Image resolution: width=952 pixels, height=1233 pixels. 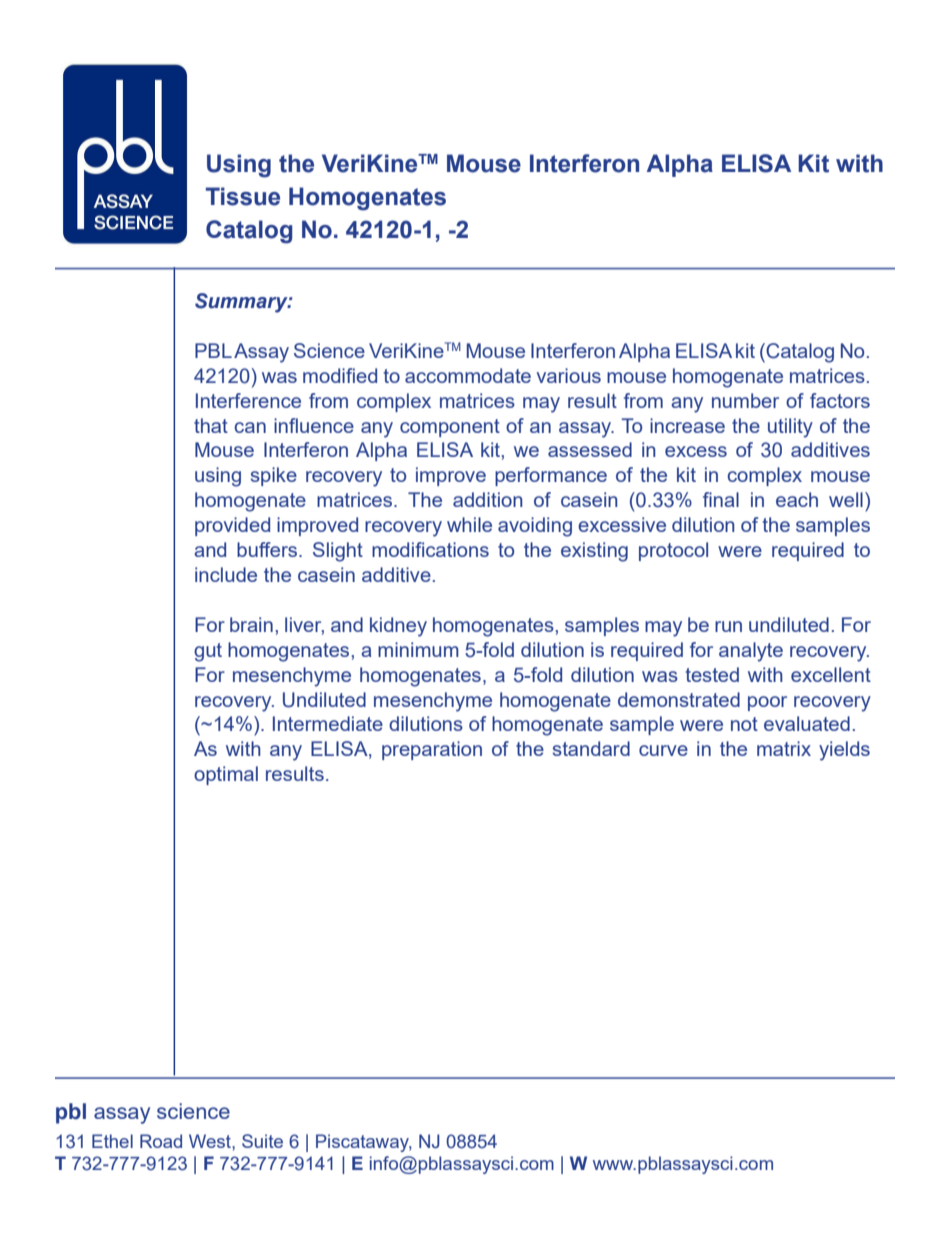 What do you see at coordinates (468, 375) in the image?
I see `accommodate` at bounding box center [468, 375].
